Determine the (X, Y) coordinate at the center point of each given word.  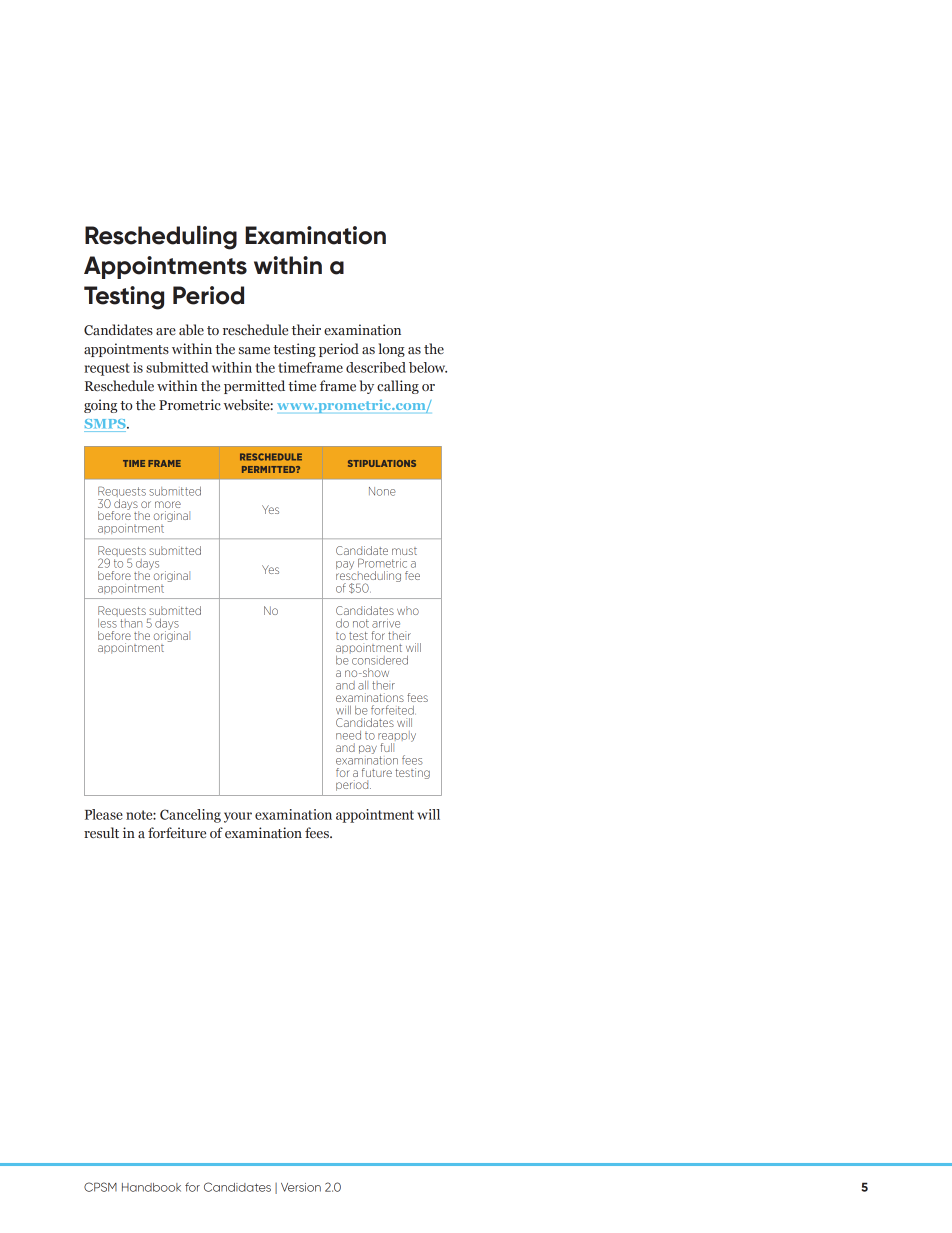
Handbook (151, 1187)
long (391, 350)
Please (104, 814)
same (254, 351)
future (377, 772)
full (388, 746)
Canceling (190, 816)
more (168, 504)
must (404, 551)
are (166, 331)
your (238, 817)
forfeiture (177, 833)
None (382, 491)
